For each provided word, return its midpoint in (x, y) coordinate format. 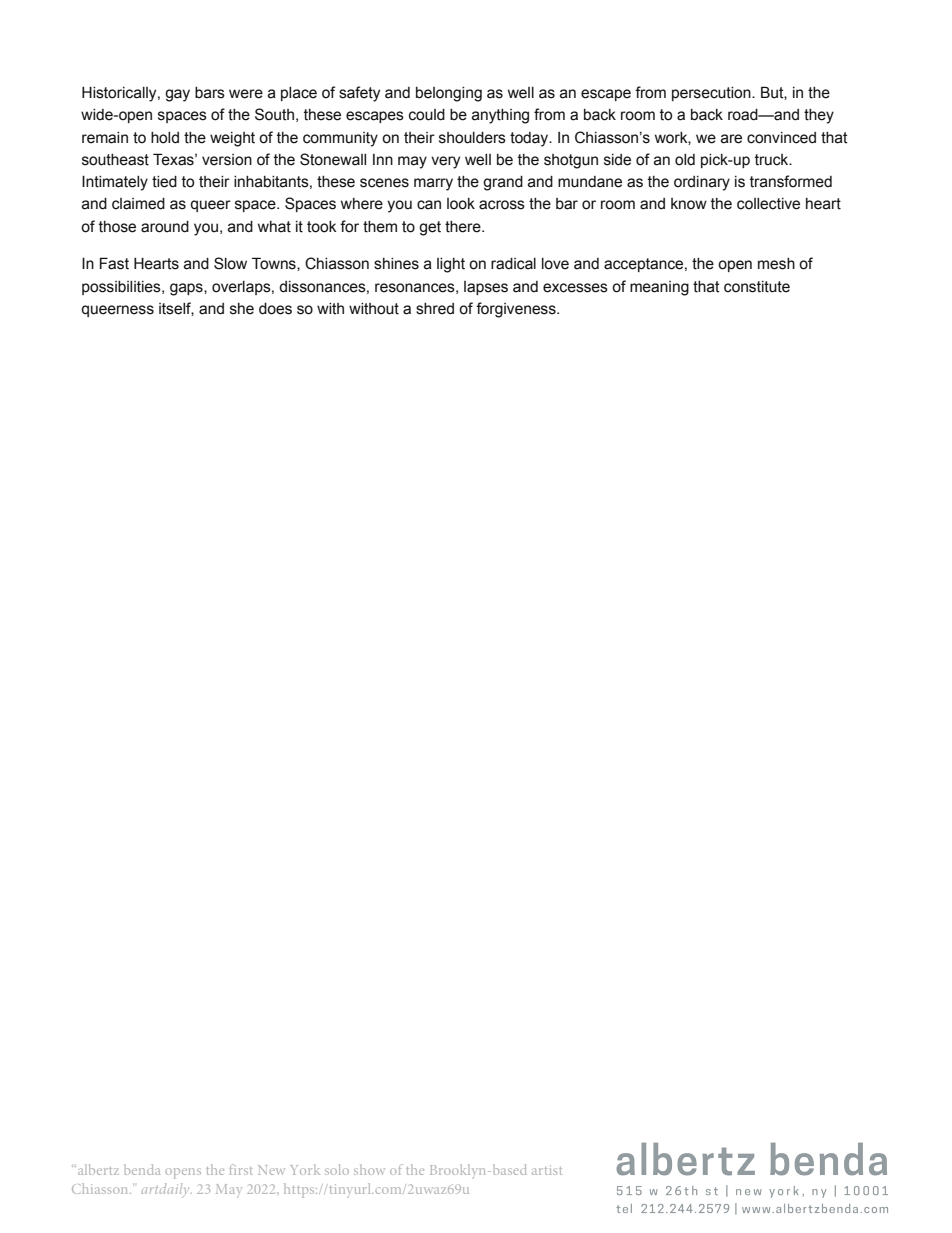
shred (435, 309)
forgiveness (517, 310)
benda (142, 1169)
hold (165, 138)
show (369, 1169)
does (275, 309)
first (241, 1169)
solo (337, 1169)
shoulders (472, 138)
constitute (757, 287)
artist (547, 1170)
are (731, 139)
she (242, 309)
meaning (659, 288)
